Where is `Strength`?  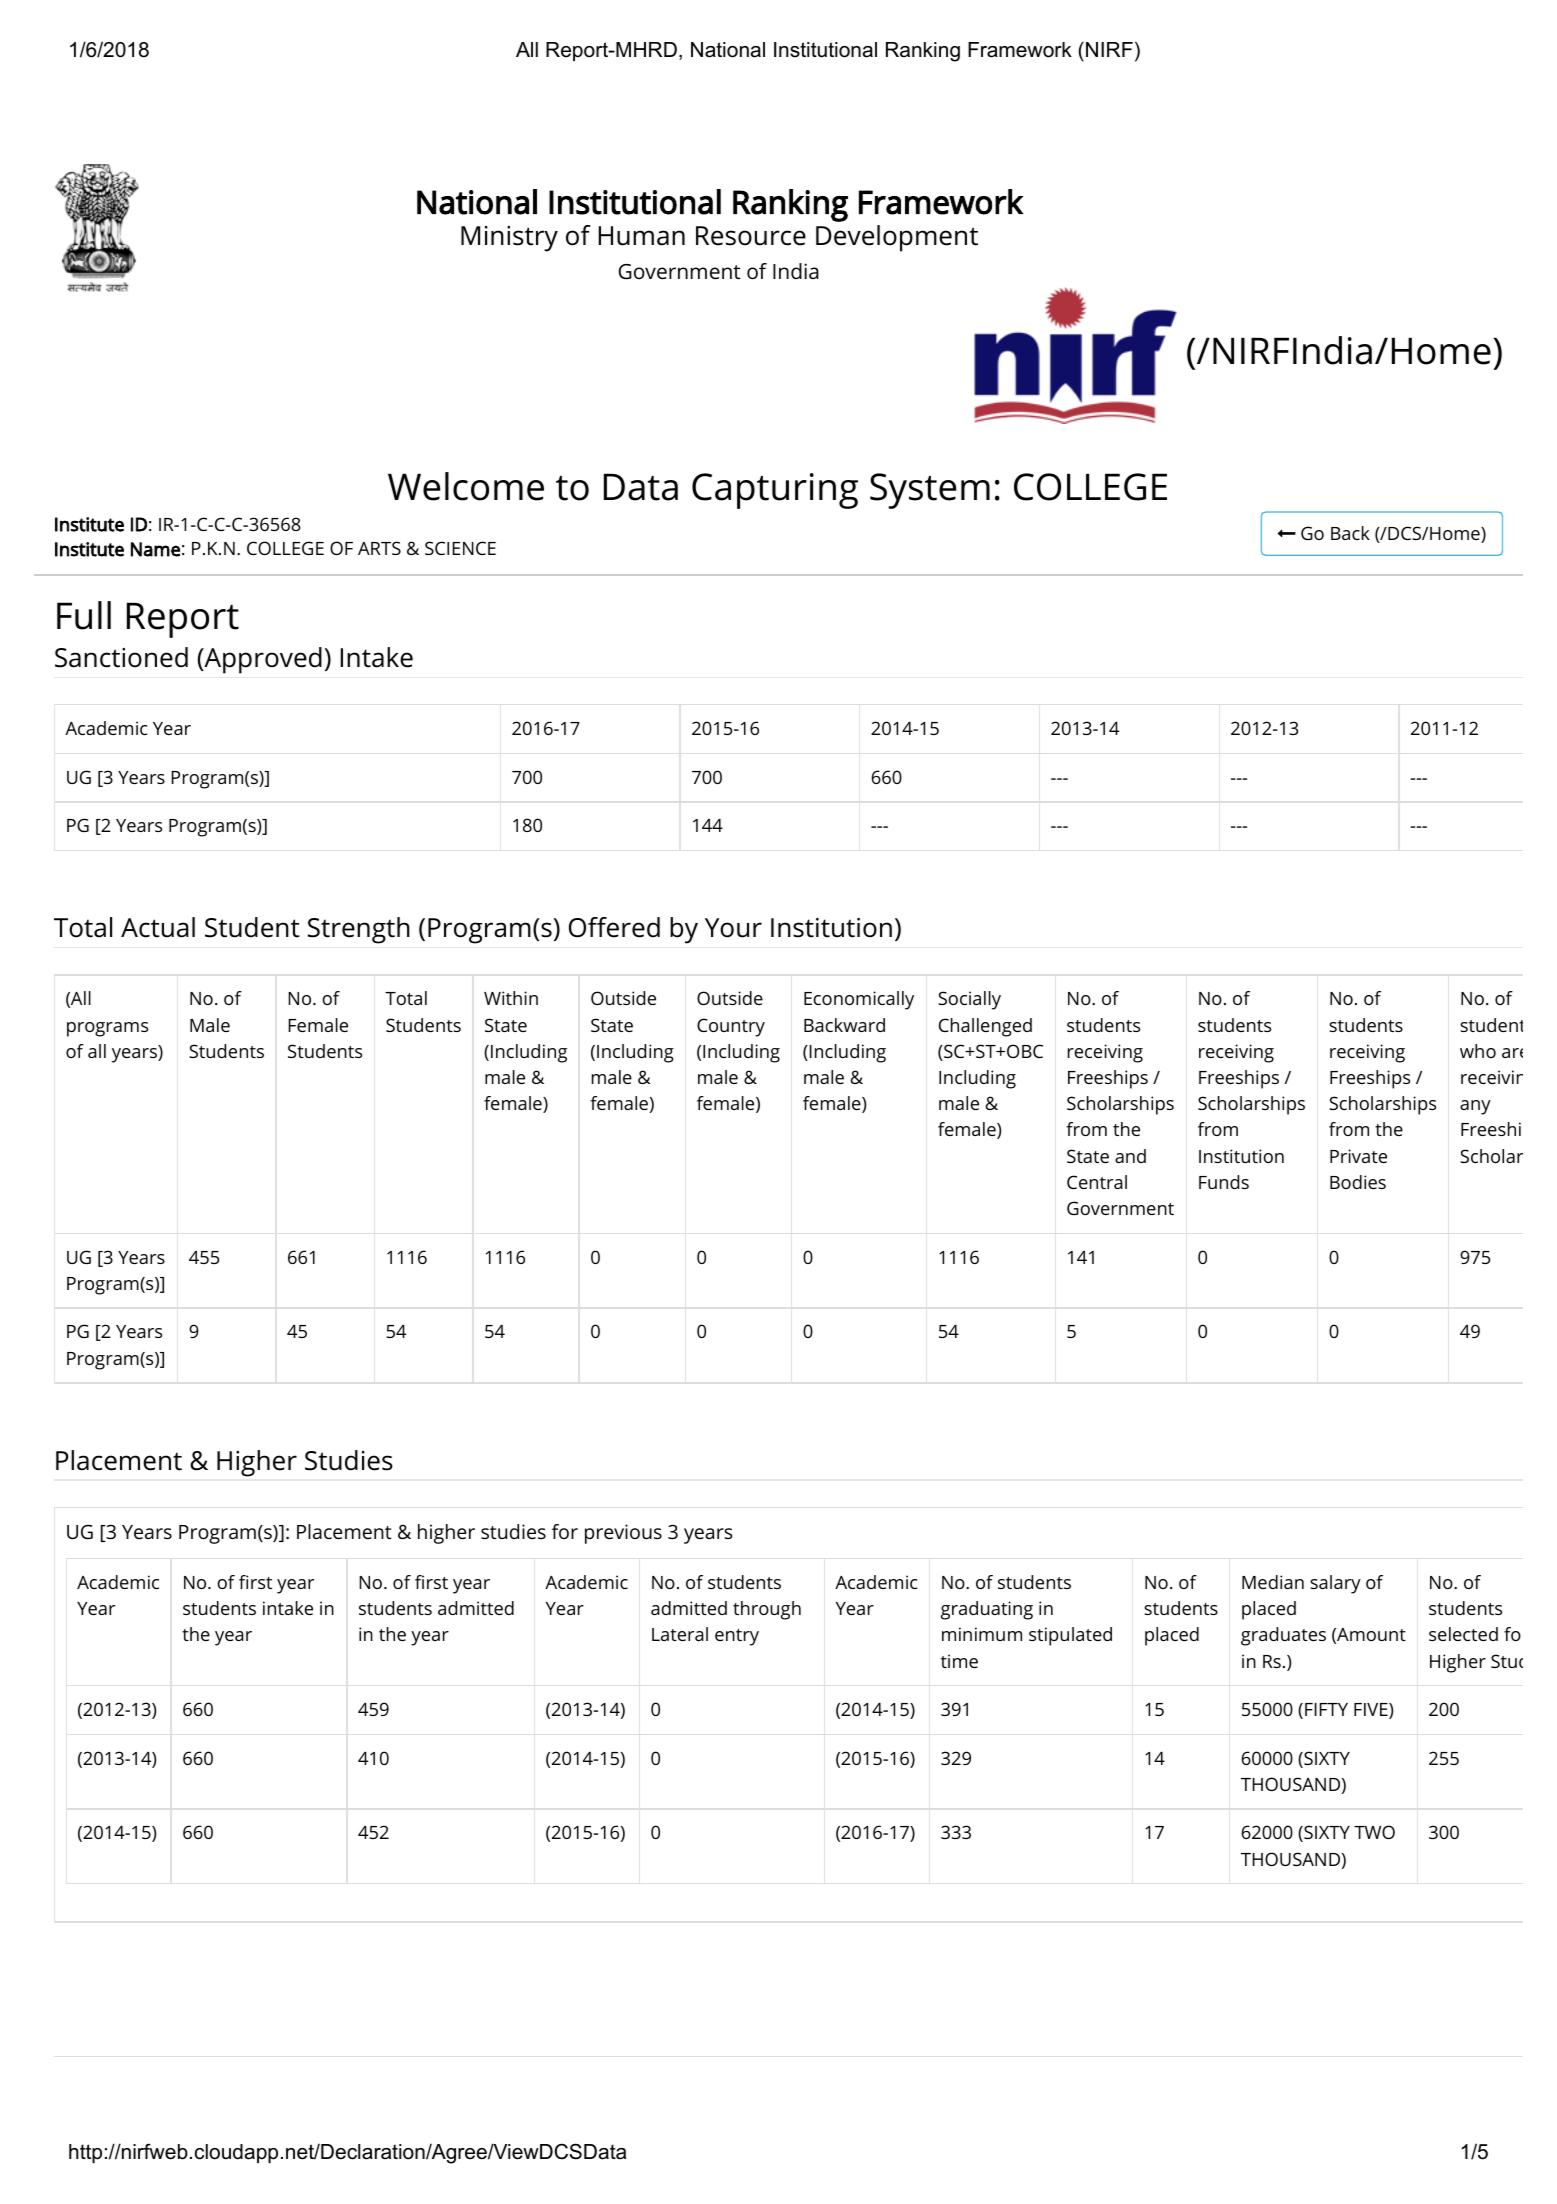
Strength is located at coordinates (359, 930).
